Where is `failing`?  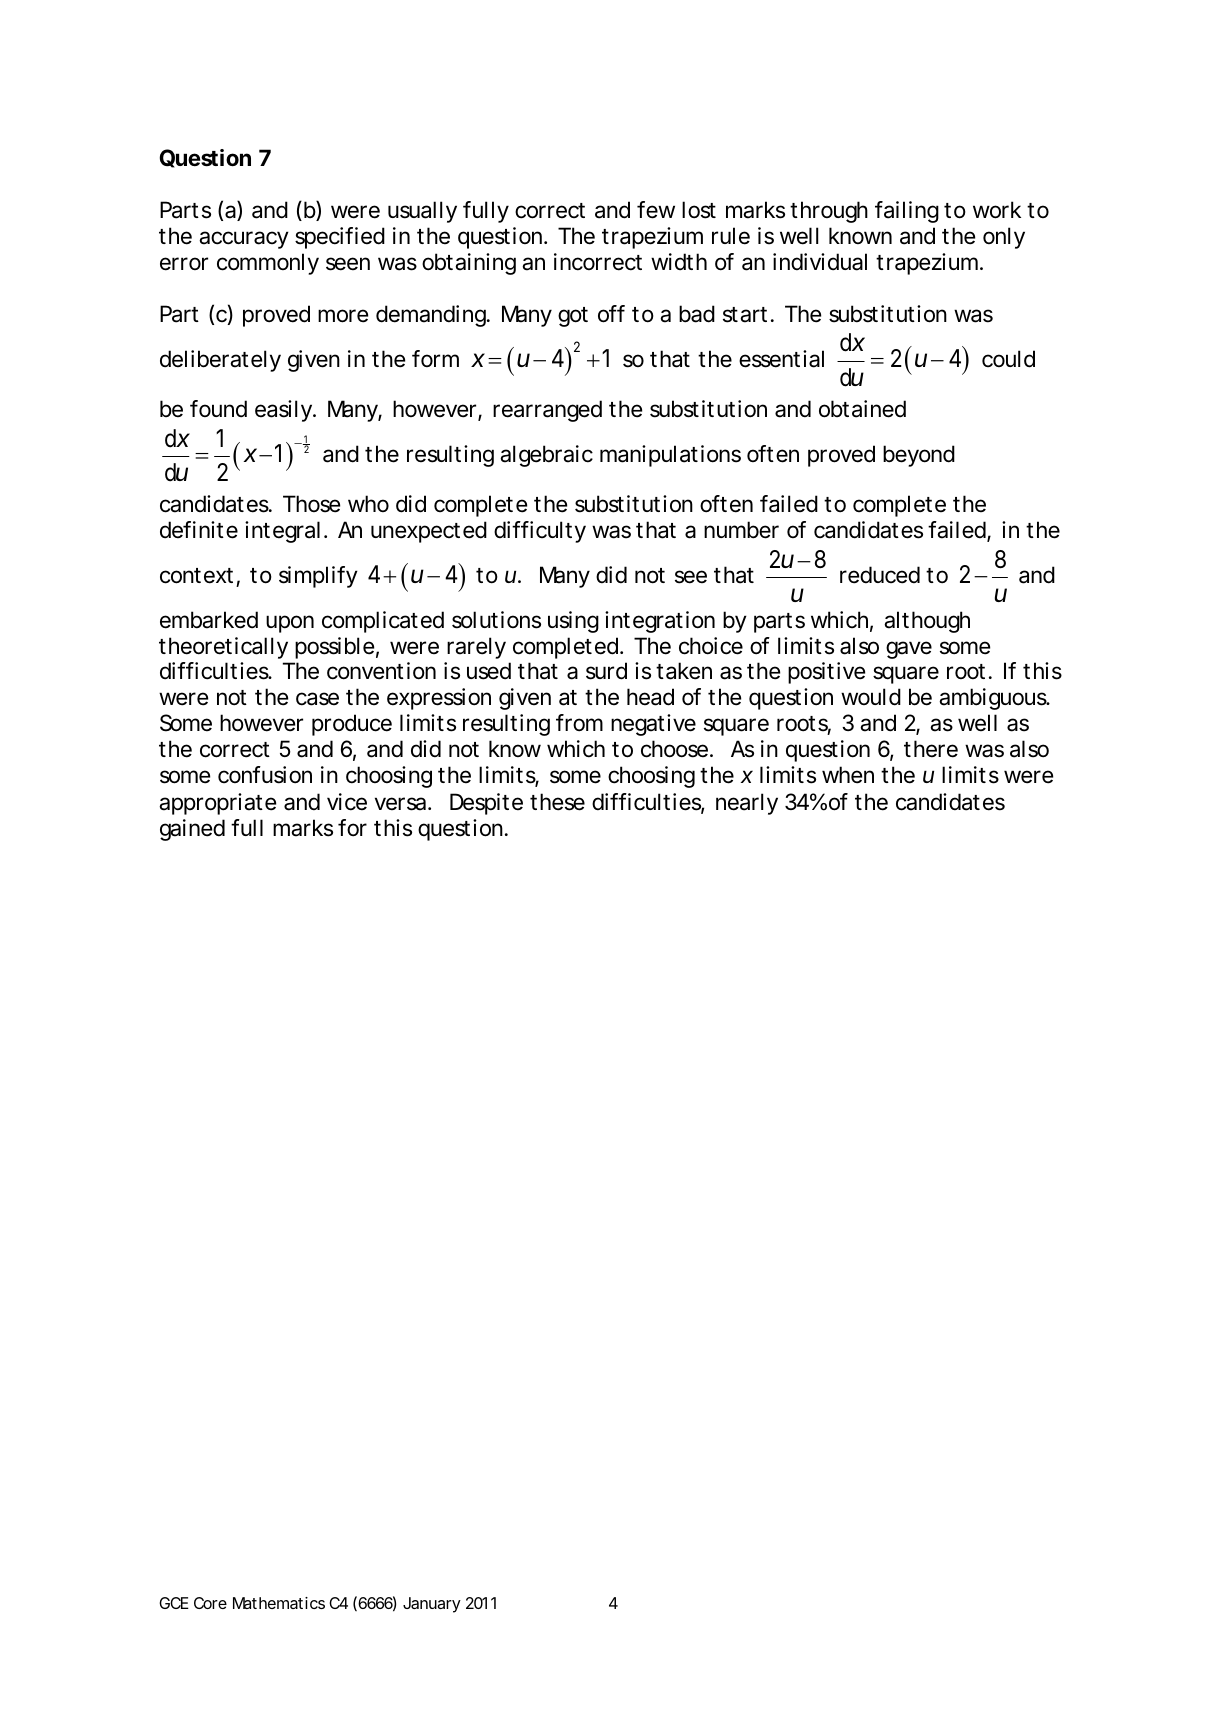 failing is located at coordinates (907, 212).
